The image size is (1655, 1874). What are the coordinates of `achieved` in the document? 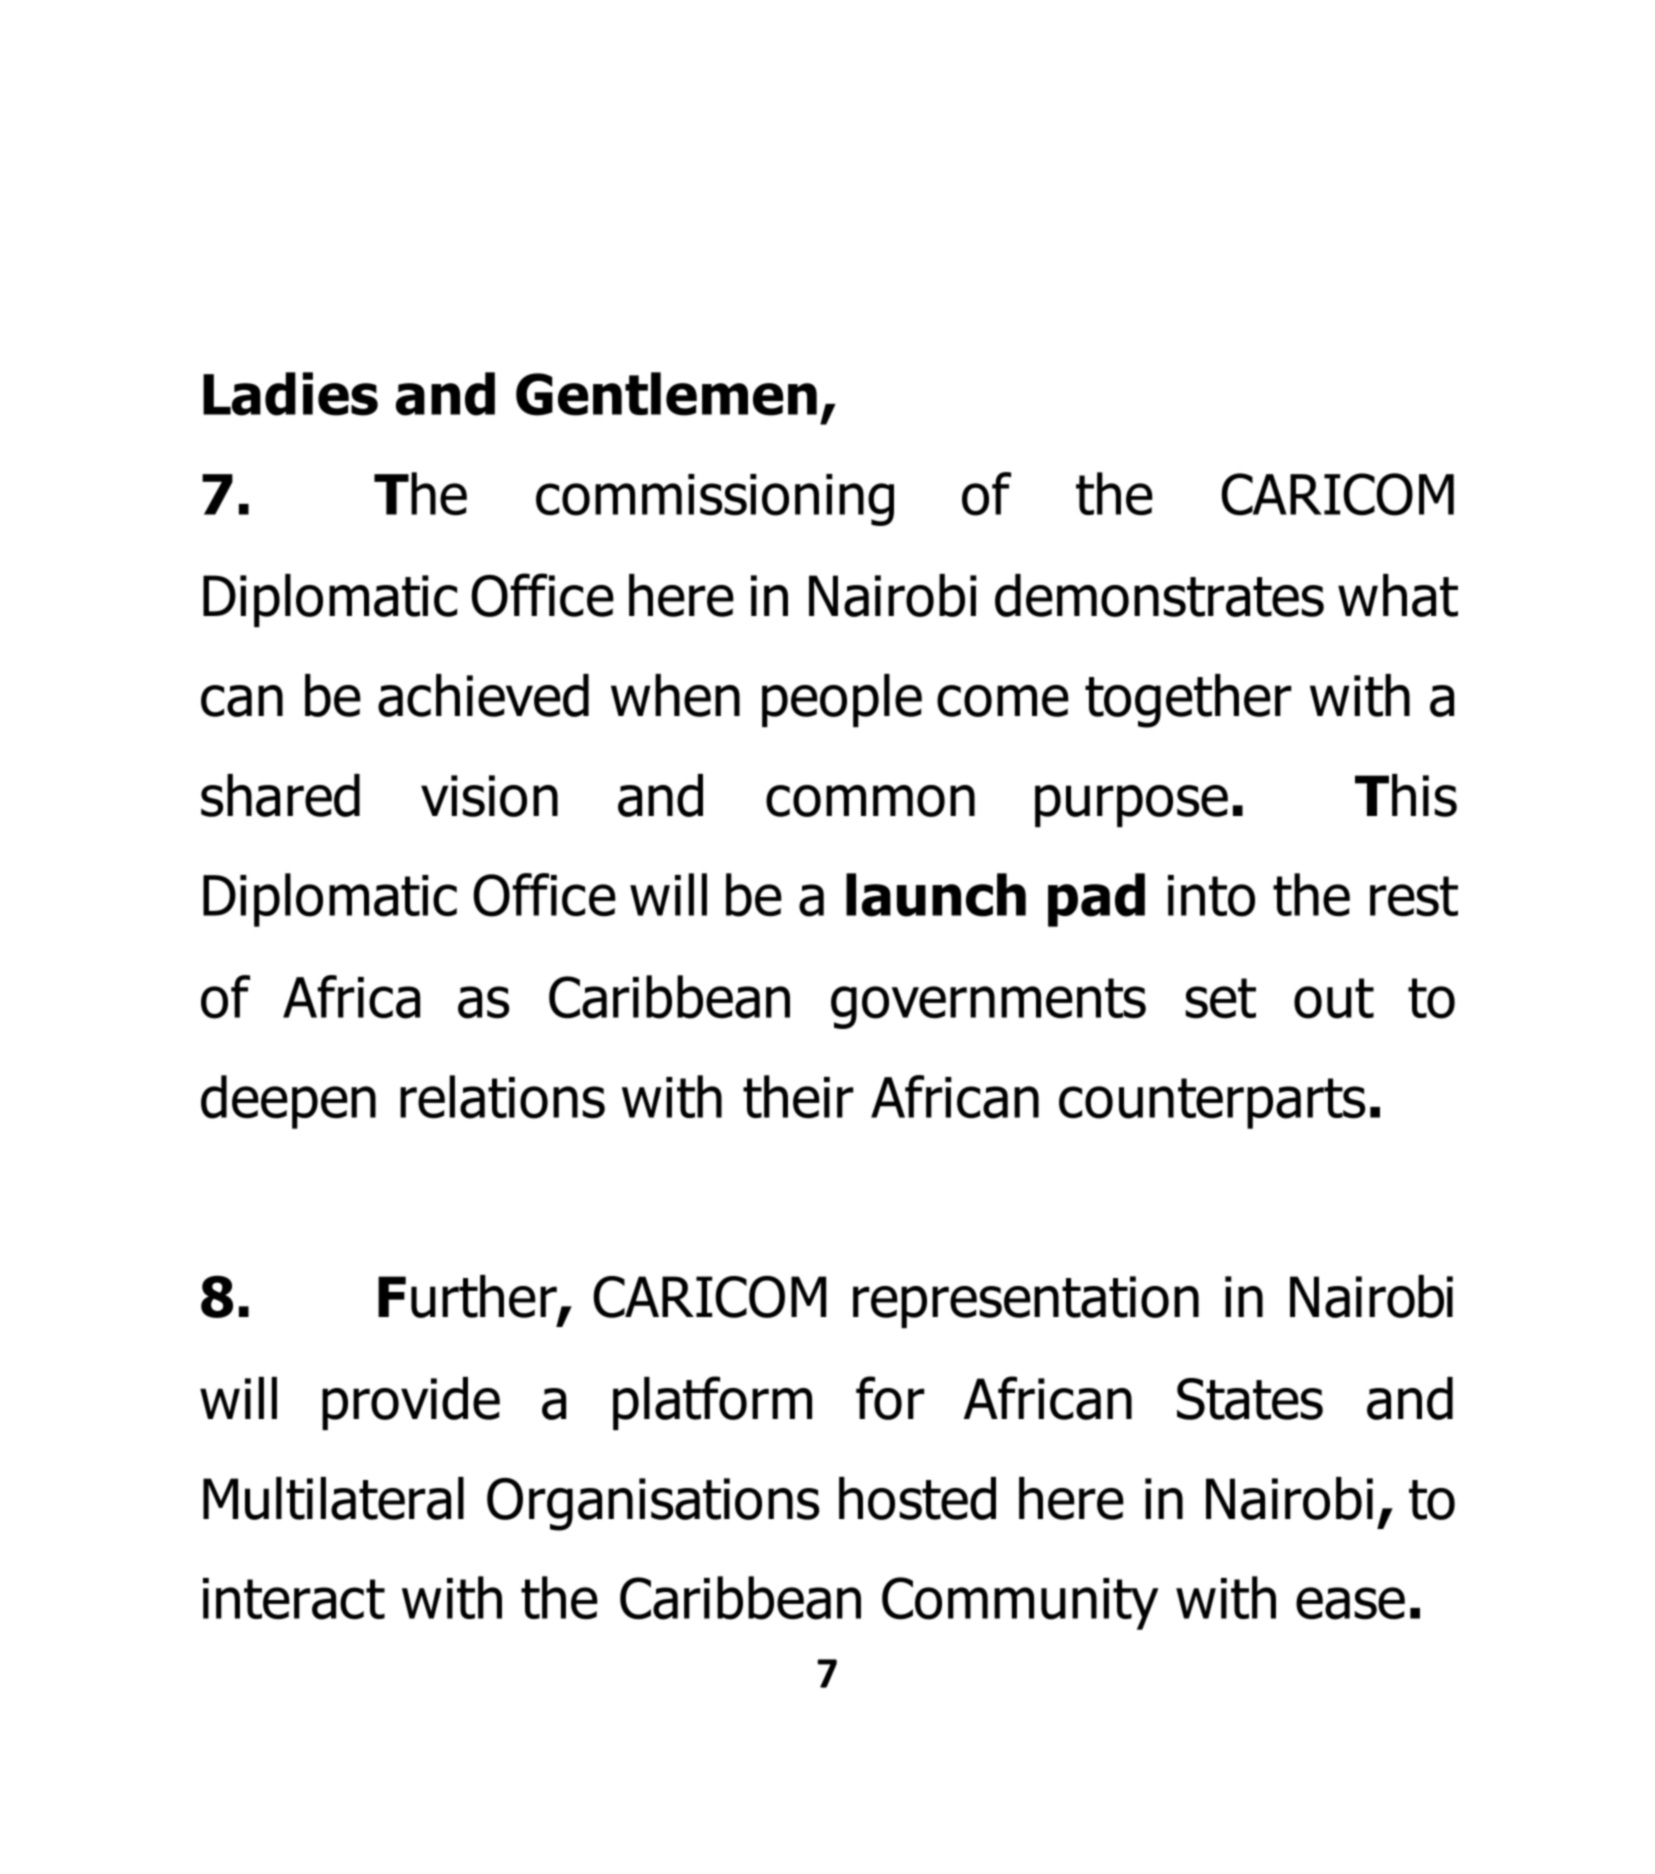 It's located at (483, 695).
